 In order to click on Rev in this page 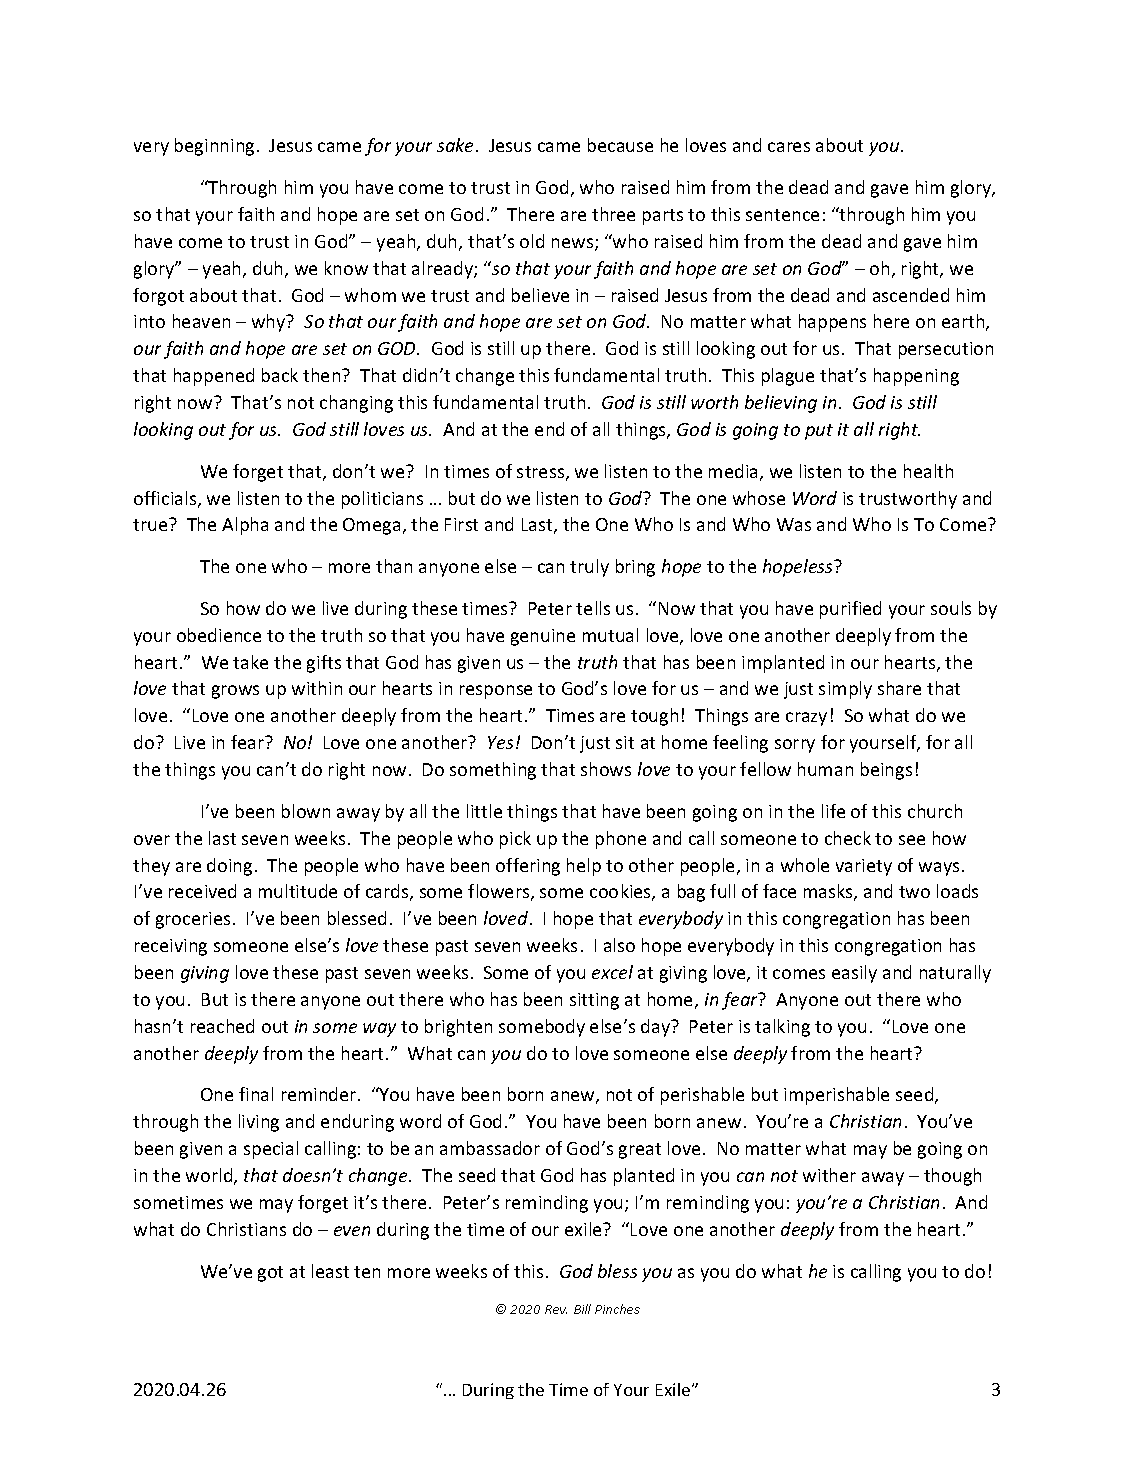, I will do `click(556, 1309)`.
